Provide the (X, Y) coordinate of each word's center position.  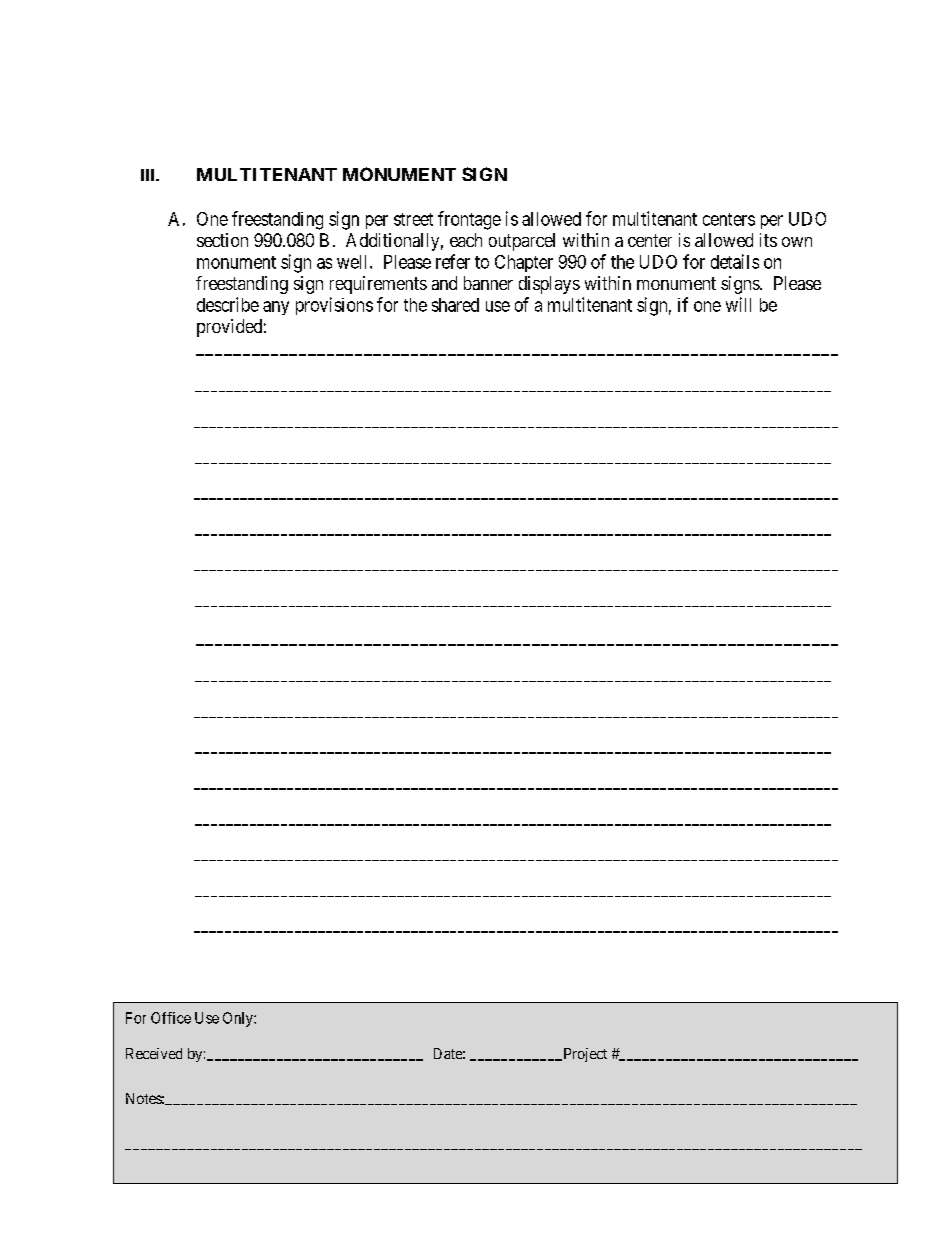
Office (171, 1018)
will (738, 304)
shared (455, 305)
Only (239, 1019)
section (222, 240)
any (276, 308)
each (466, 240)
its (768, 240)
